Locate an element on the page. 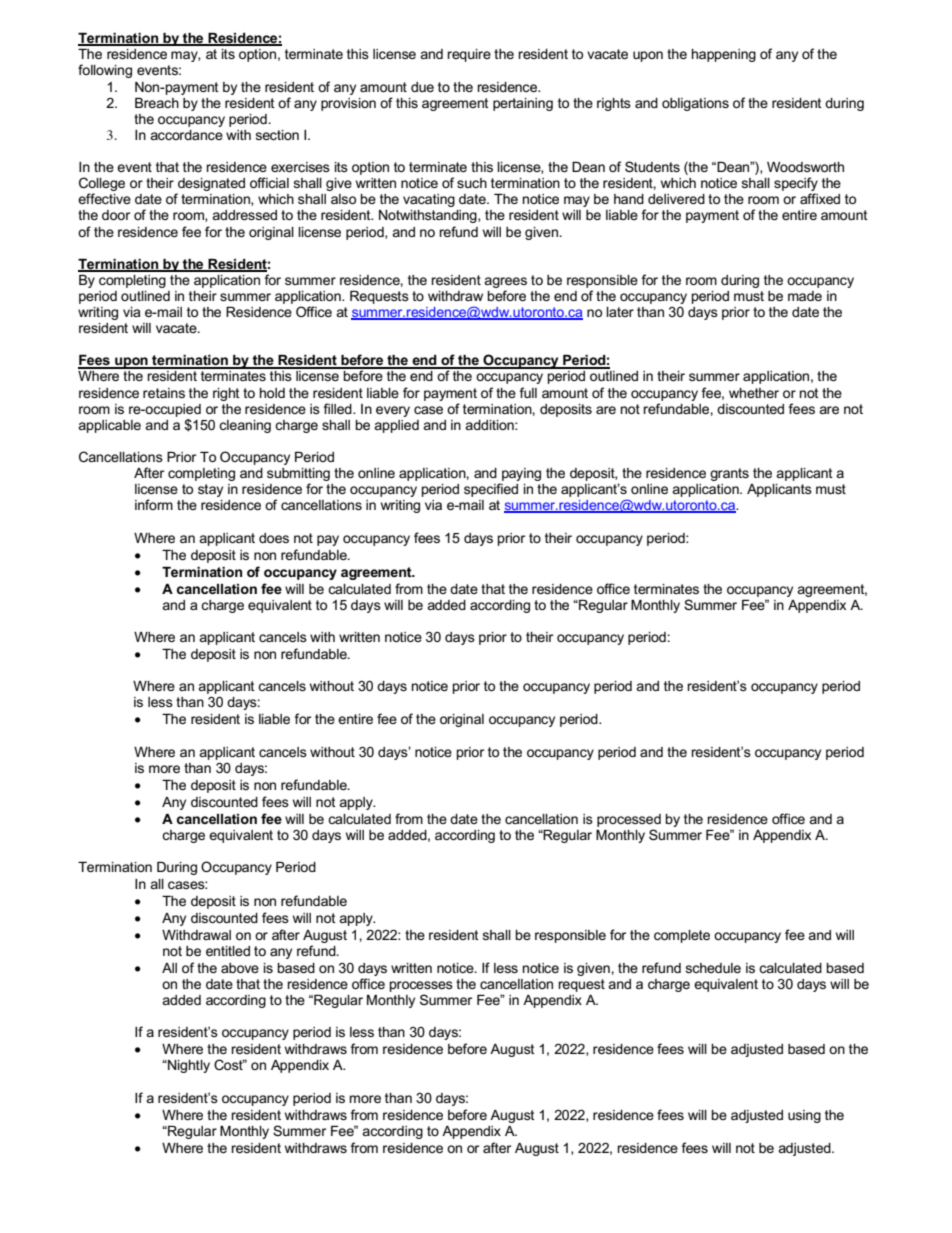  agrees is located at coordinates (505, 282).
